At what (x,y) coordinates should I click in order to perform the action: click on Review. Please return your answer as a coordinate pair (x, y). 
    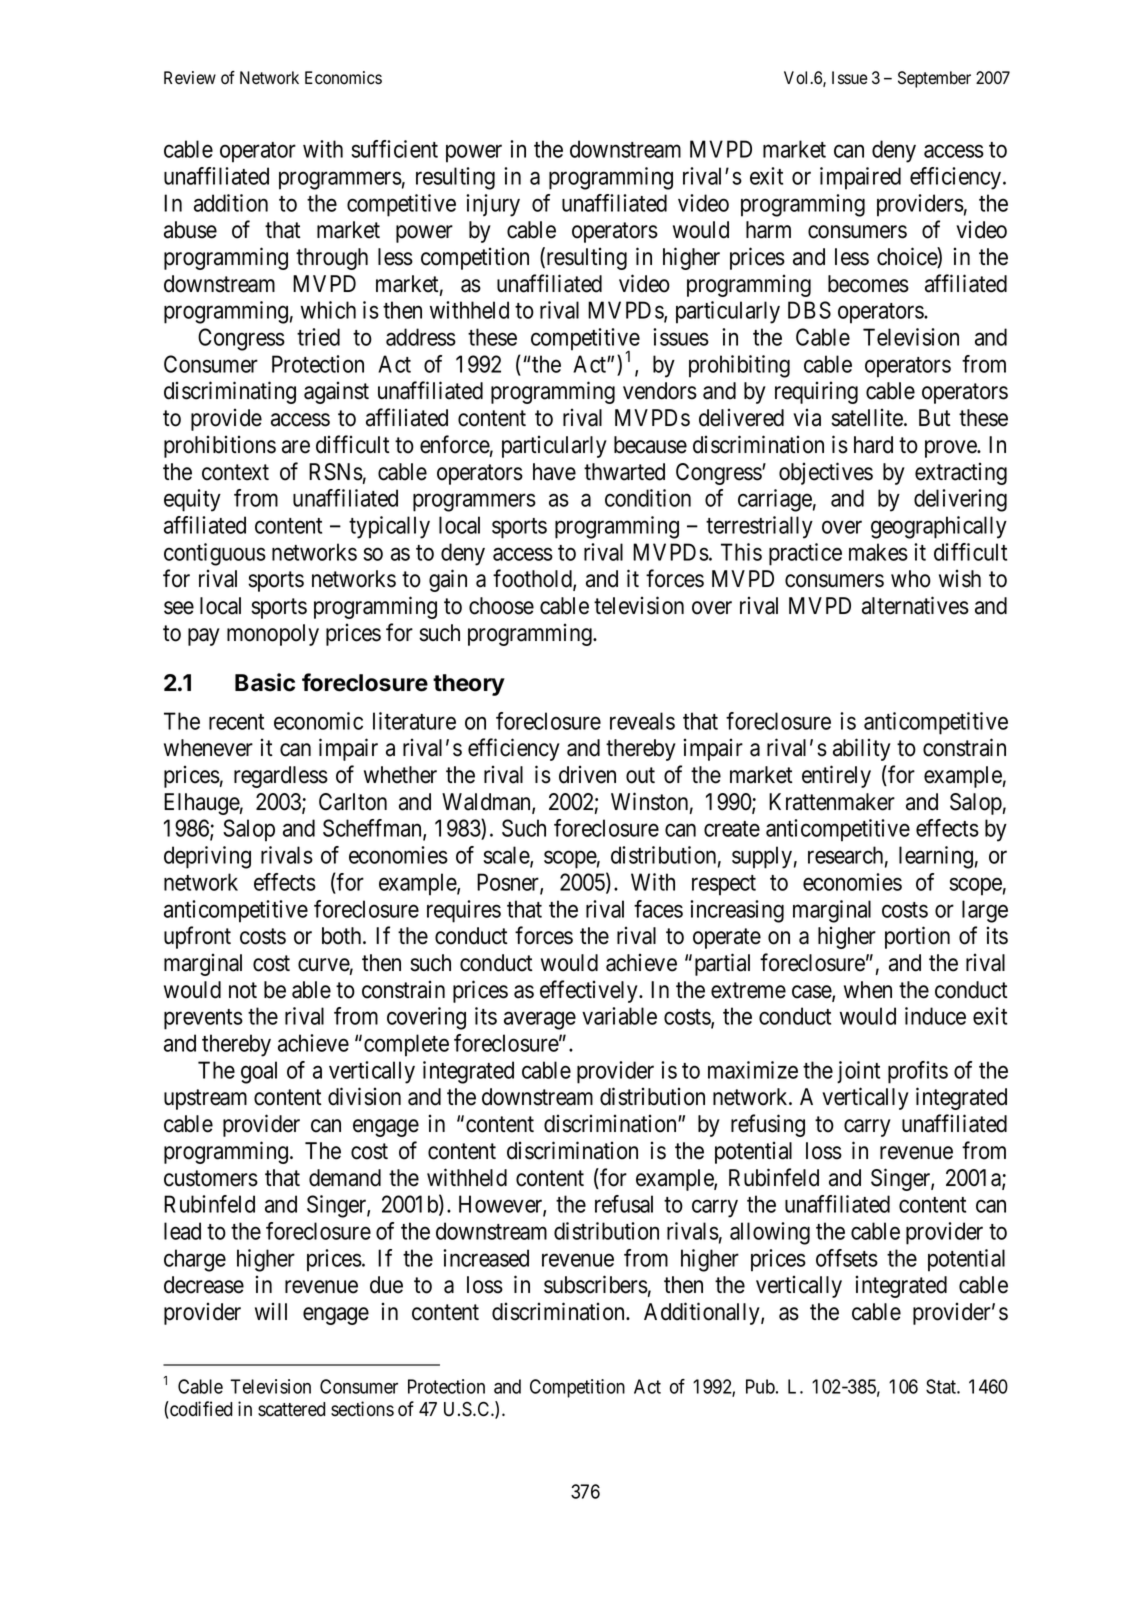
    Looking at the image, I should click on (190, 78).
